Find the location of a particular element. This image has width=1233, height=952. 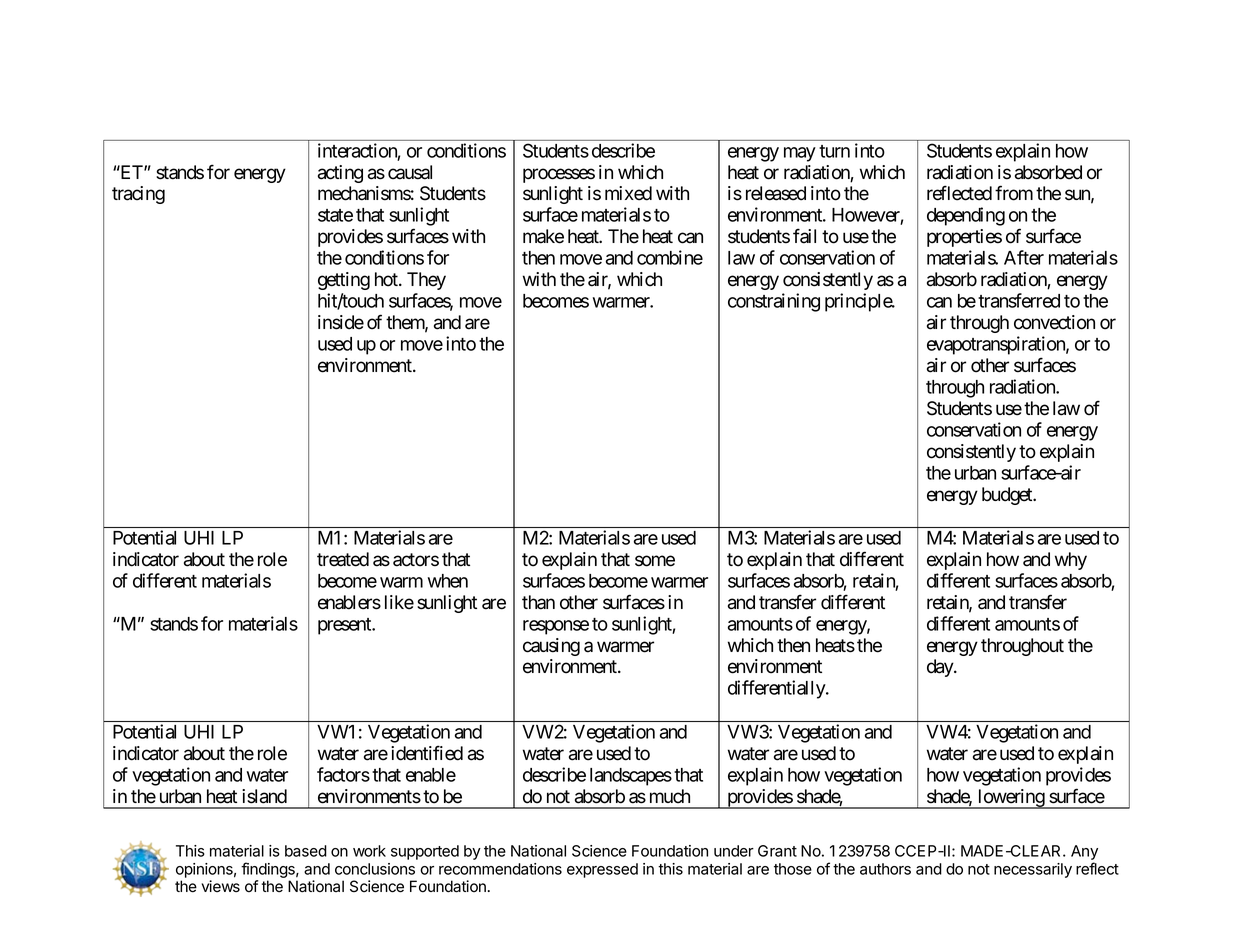

island is located at coordinates (264, 796).
